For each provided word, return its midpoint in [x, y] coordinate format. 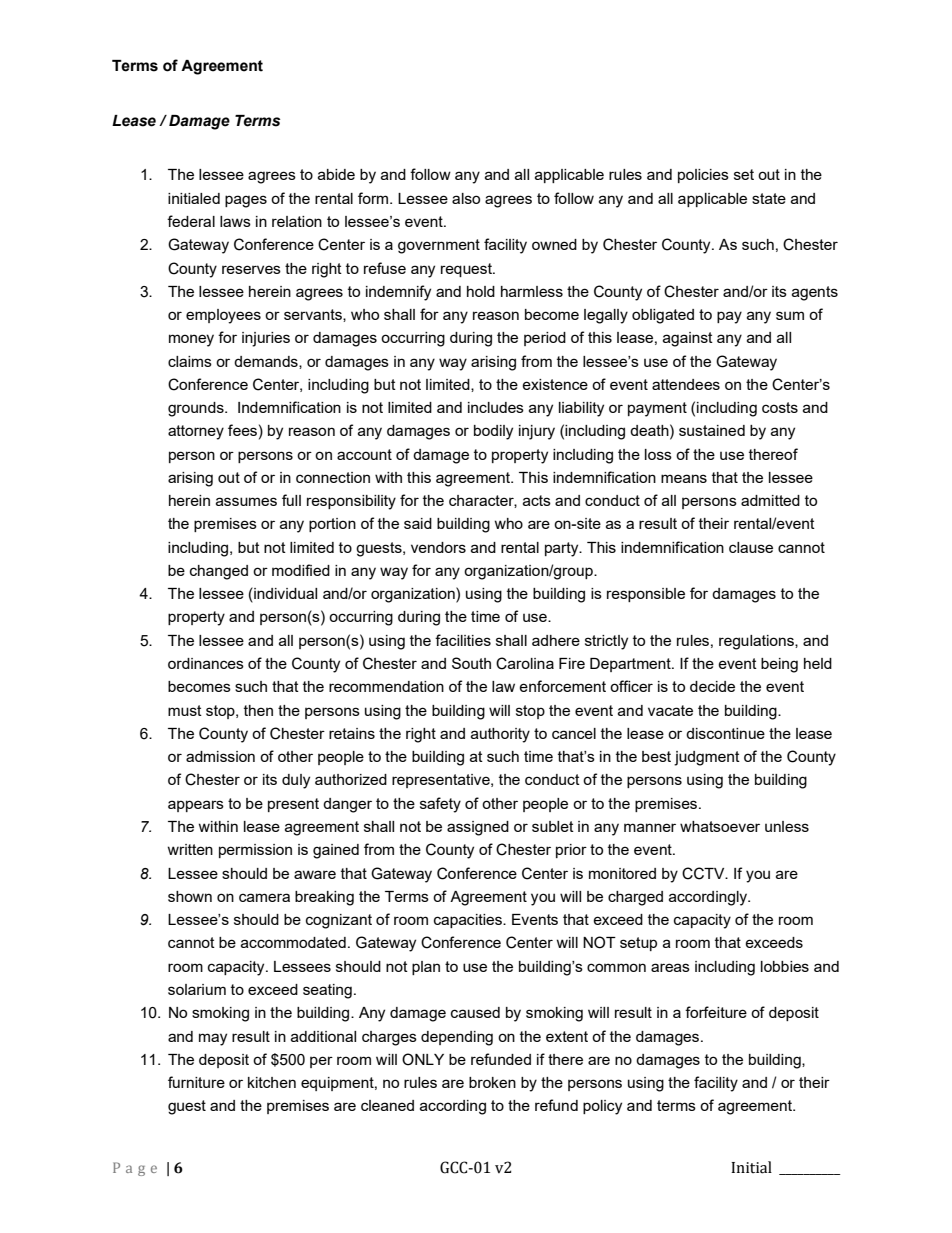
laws [235, 221]
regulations [757, 642]
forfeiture [716, 1012]
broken [492, 1082]
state [769, 198]
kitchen [272, 1082]
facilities [463, 640]
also [466, 198]
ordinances [206, 663]
